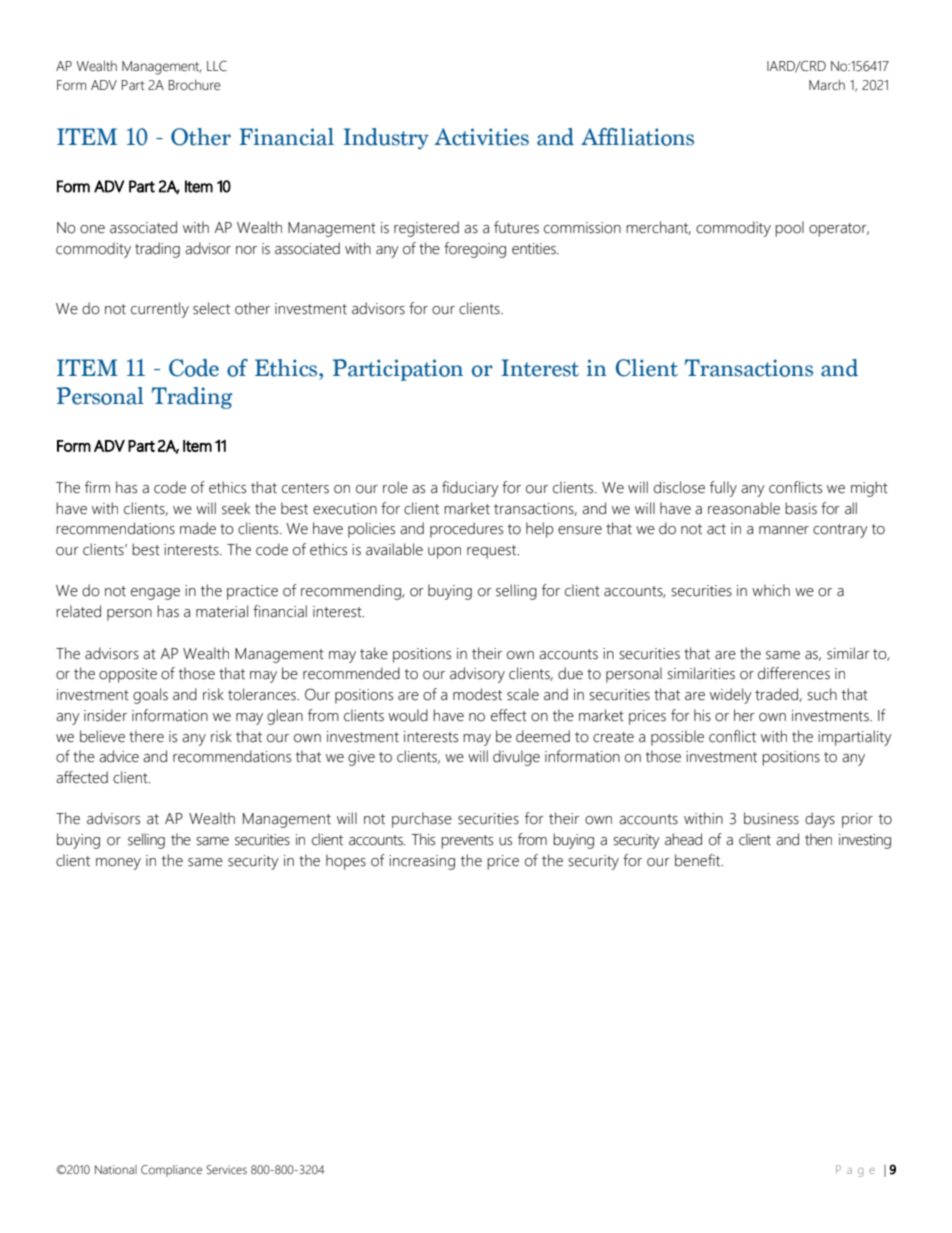  Describe the element at coordinates (171, 1171) in the screenshot. I see `Compliance` at that location.
